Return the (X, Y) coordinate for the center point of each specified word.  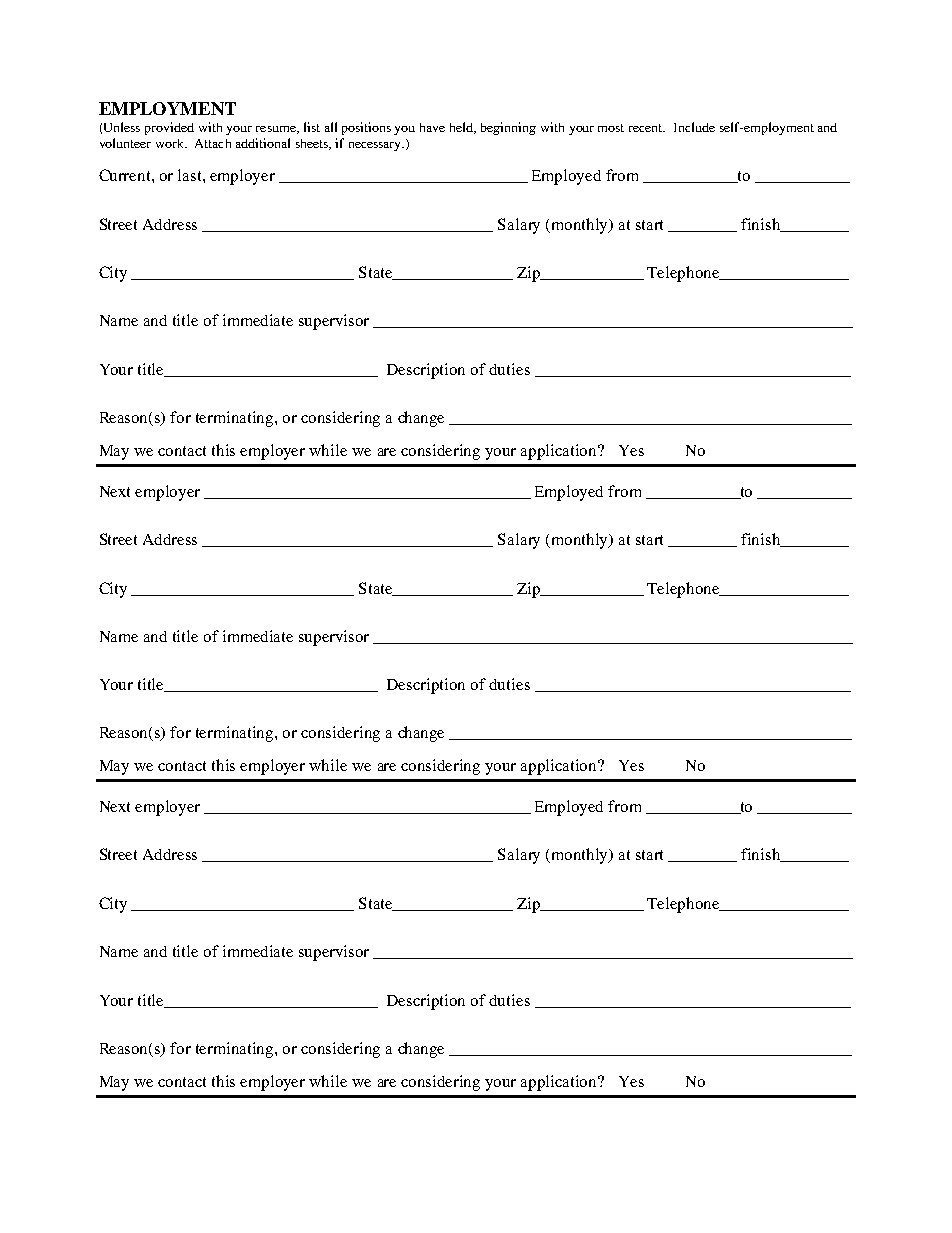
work (171, 143)
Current (126, 175)
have (432, 127)
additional (263, 143)
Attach (213, 143)
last (191, 175)
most (611, 128)
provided (169, 128)
